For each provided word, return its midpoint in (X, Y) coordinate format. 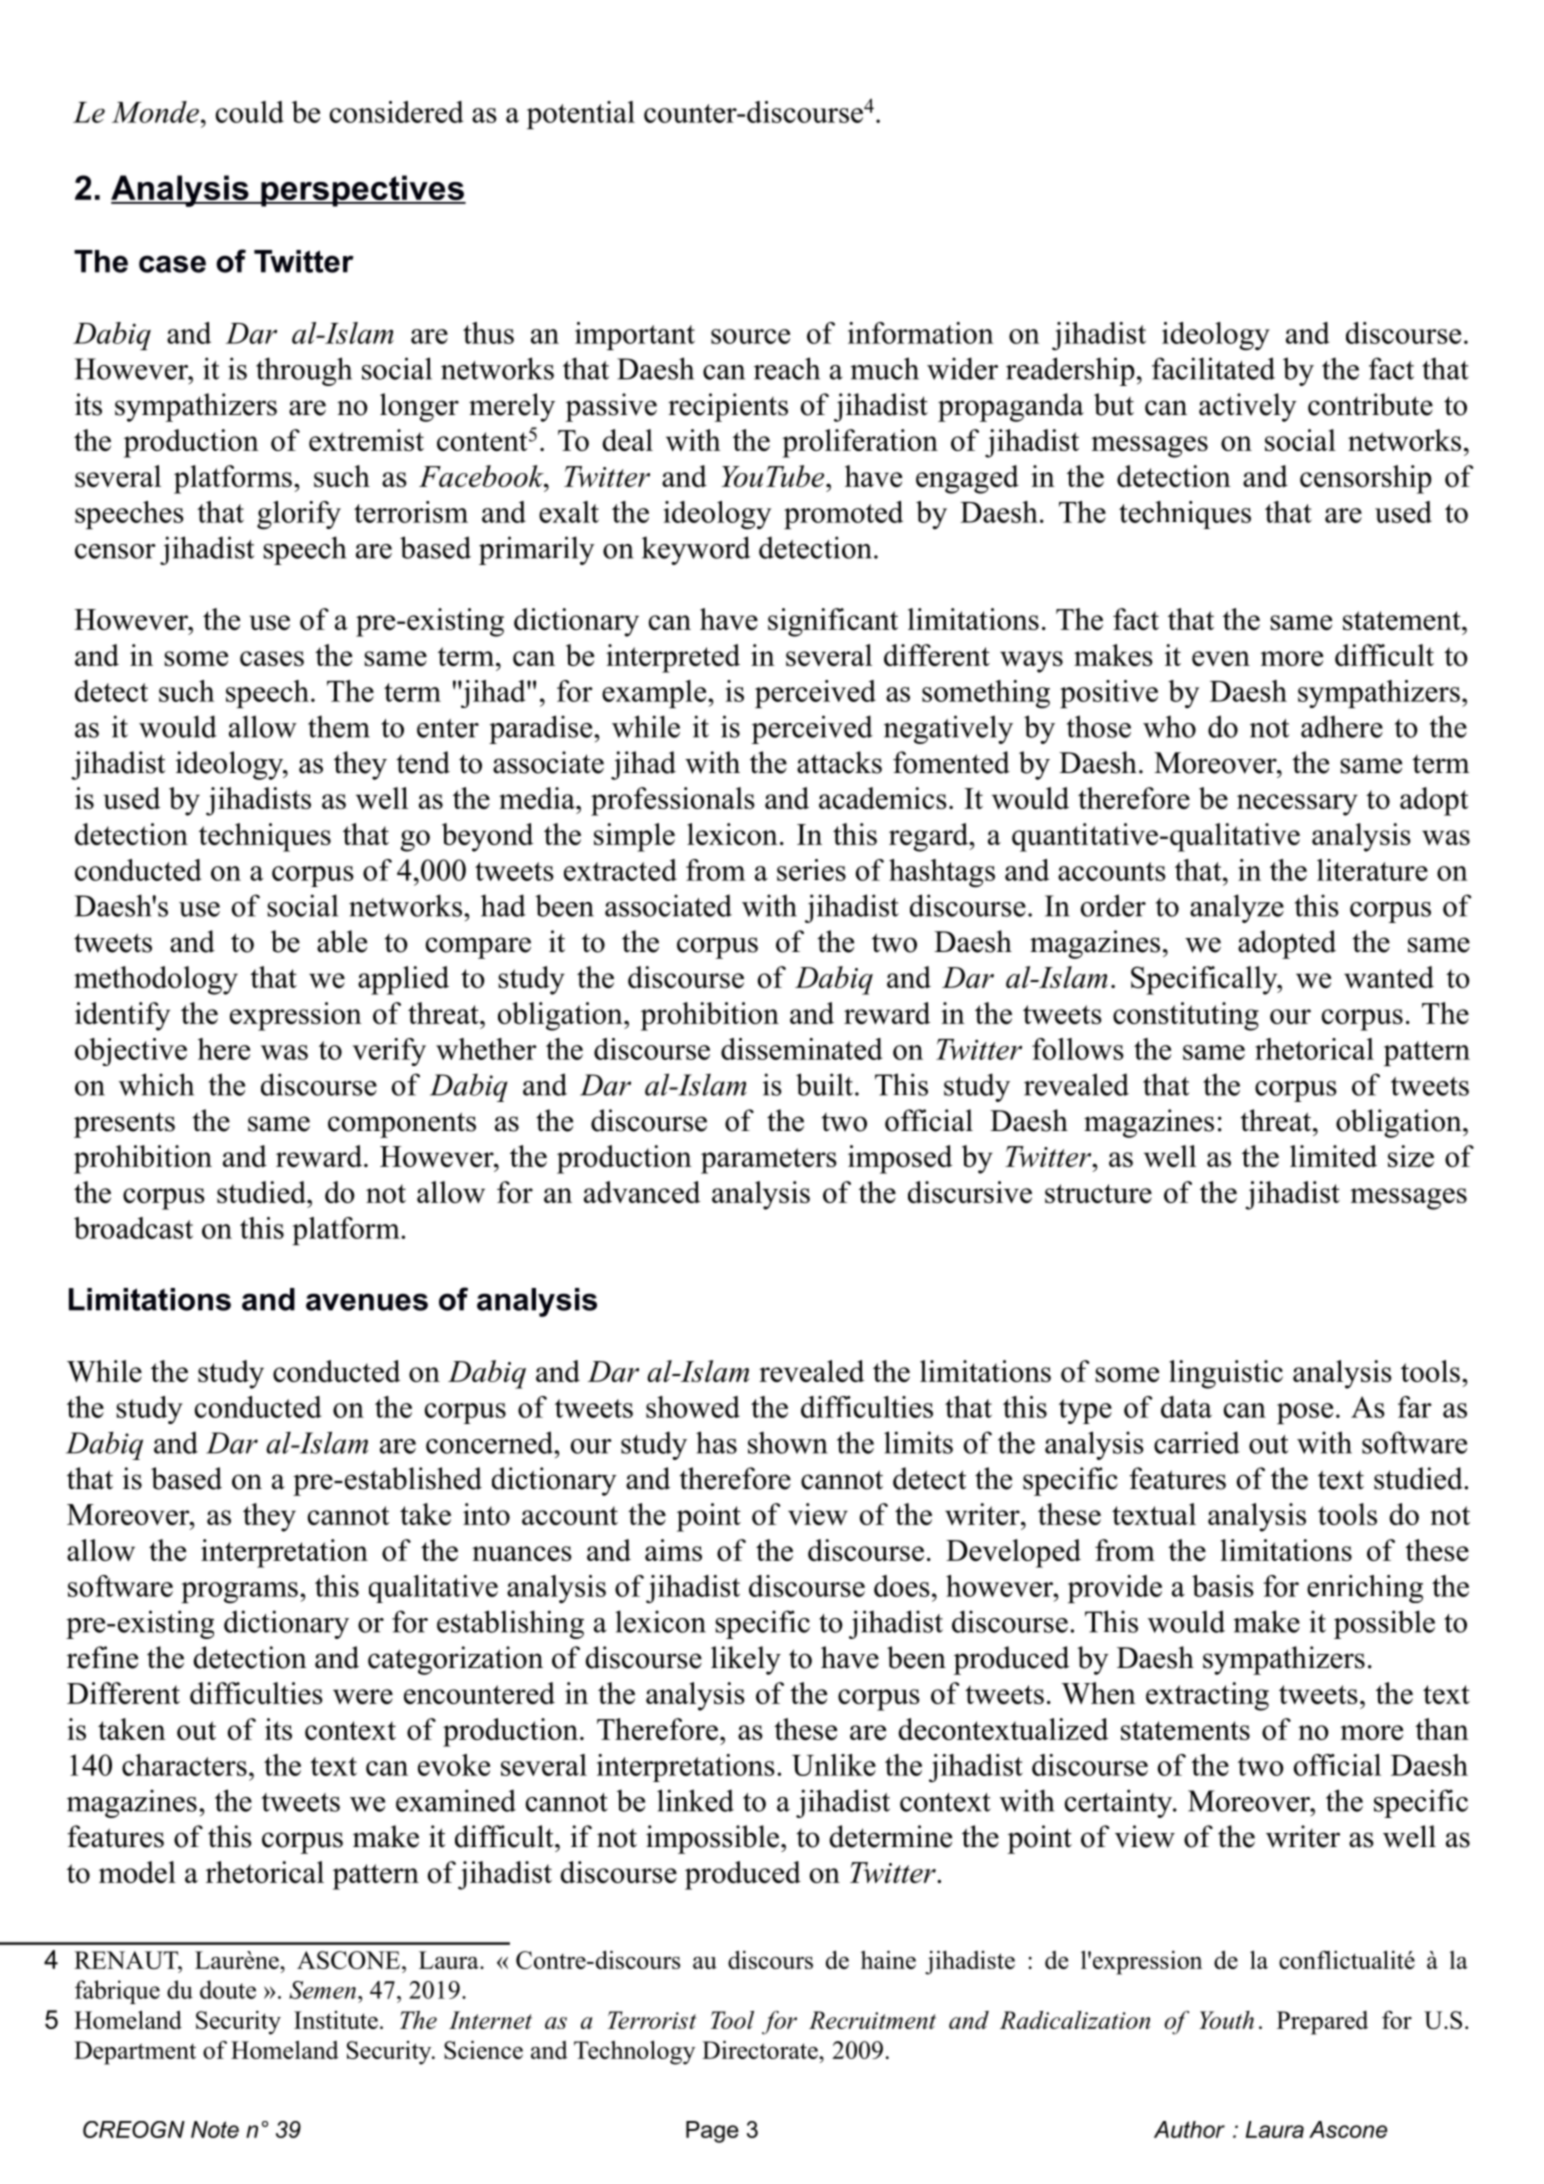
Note (215, 2129)
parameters (769, 1161)
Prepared (1322, 2023)
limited (1333, 1156)
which (156, 1084)
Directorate (761, 2049)
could (250, 112)
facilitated (1213, 368)
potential (581, 115)
